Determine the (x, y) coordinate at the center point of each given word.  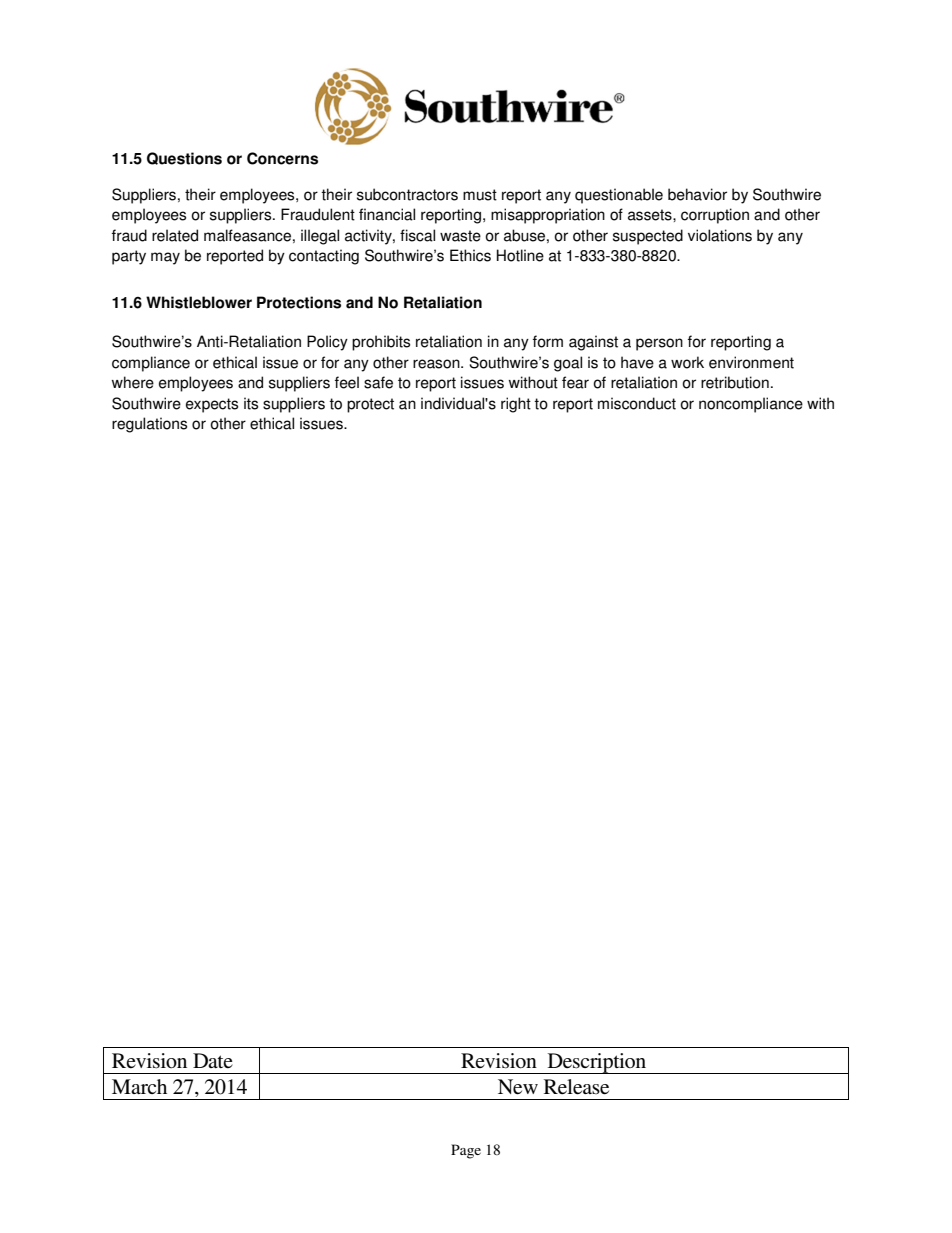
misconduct (637, 403)
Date (213, 1060)
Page (466, 1151)
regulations (149, 425)
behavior (697, 194)
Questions (184, 158)
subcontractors (407, 194)
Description (597, 1063)
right (516, 405)
